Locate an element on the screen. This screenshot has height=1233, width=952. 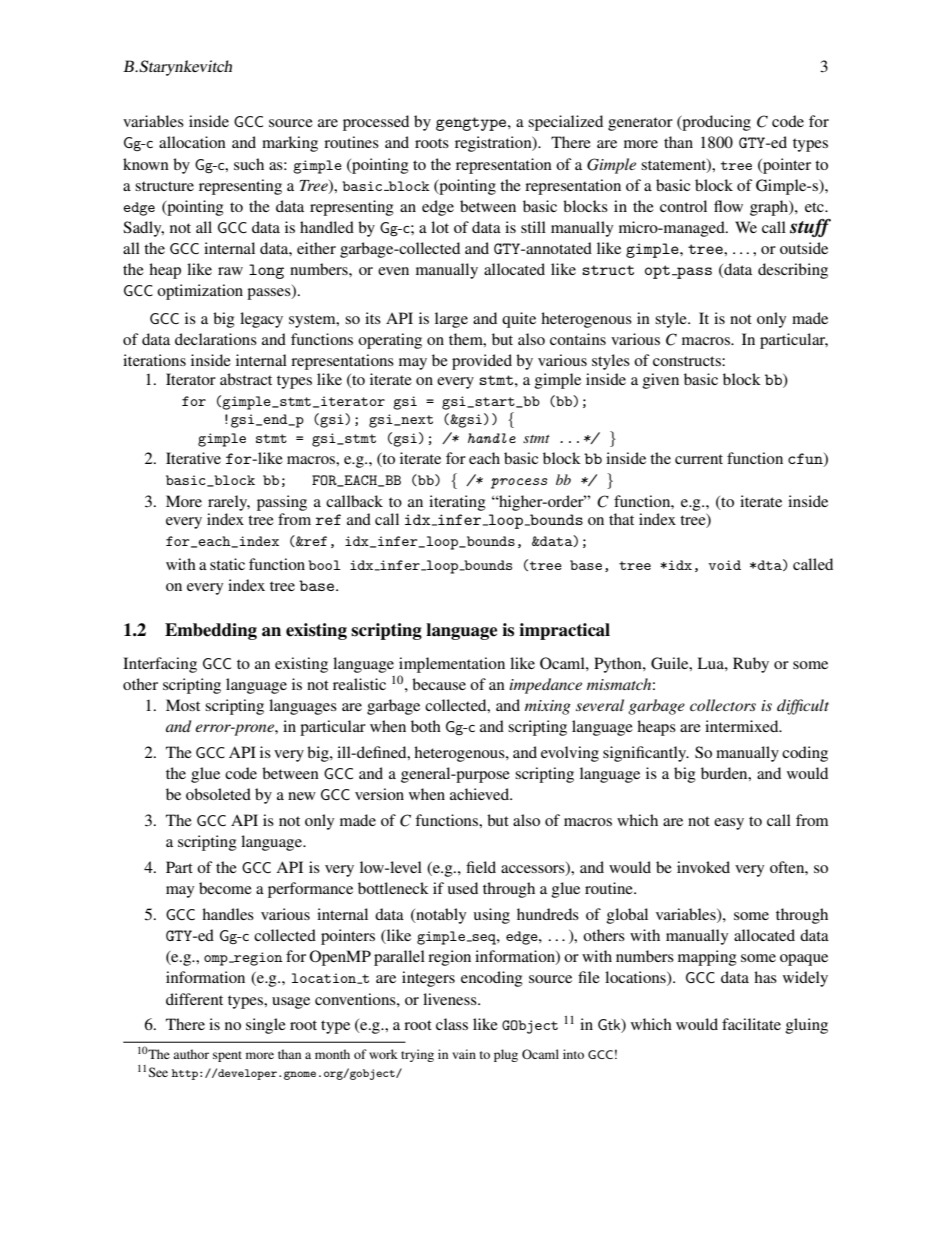
flow is located at coordinates (728, 206).
